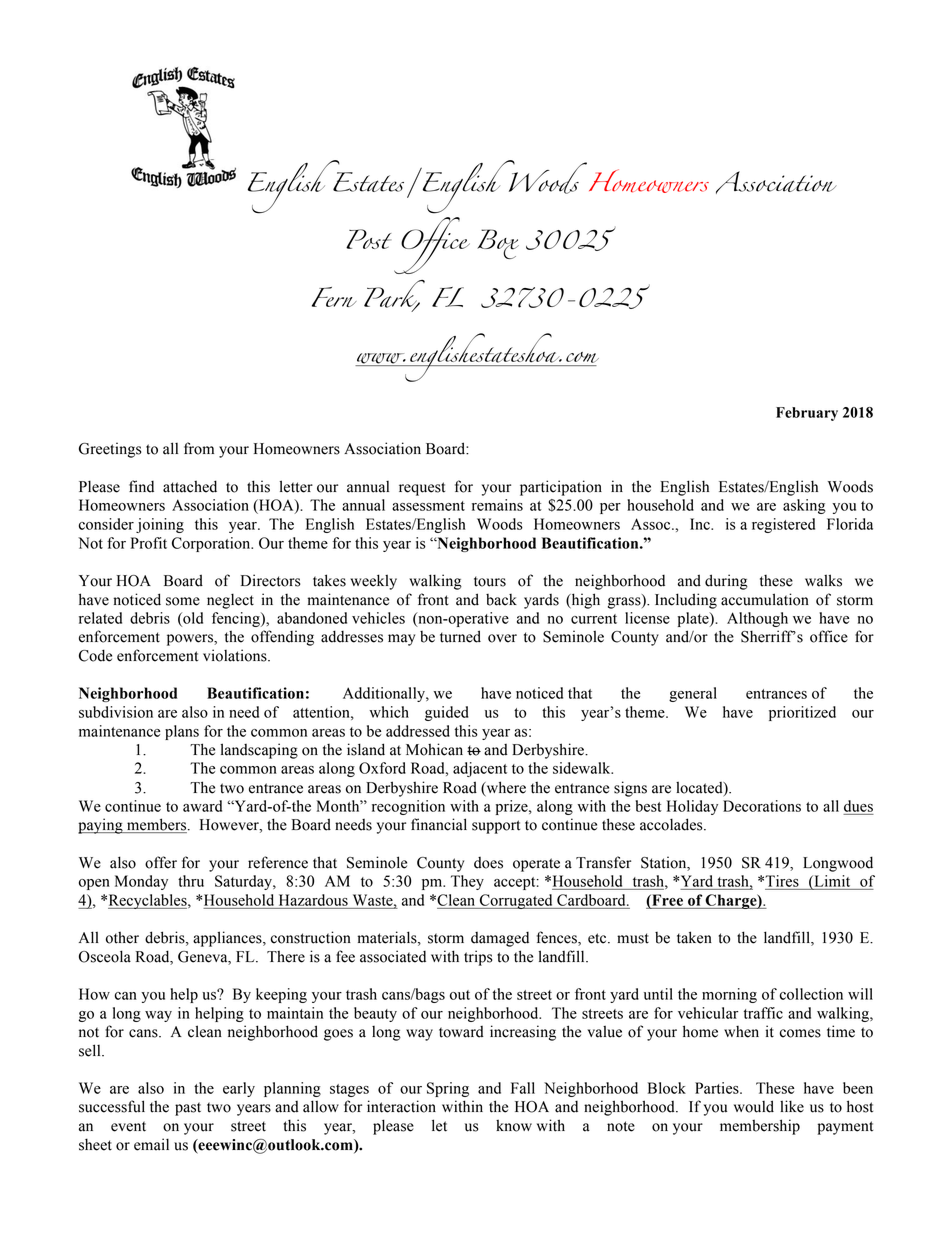 Image resolution: width=952 pixels, height=1233 pixels. I want to click on would, so click(754, 1106).
